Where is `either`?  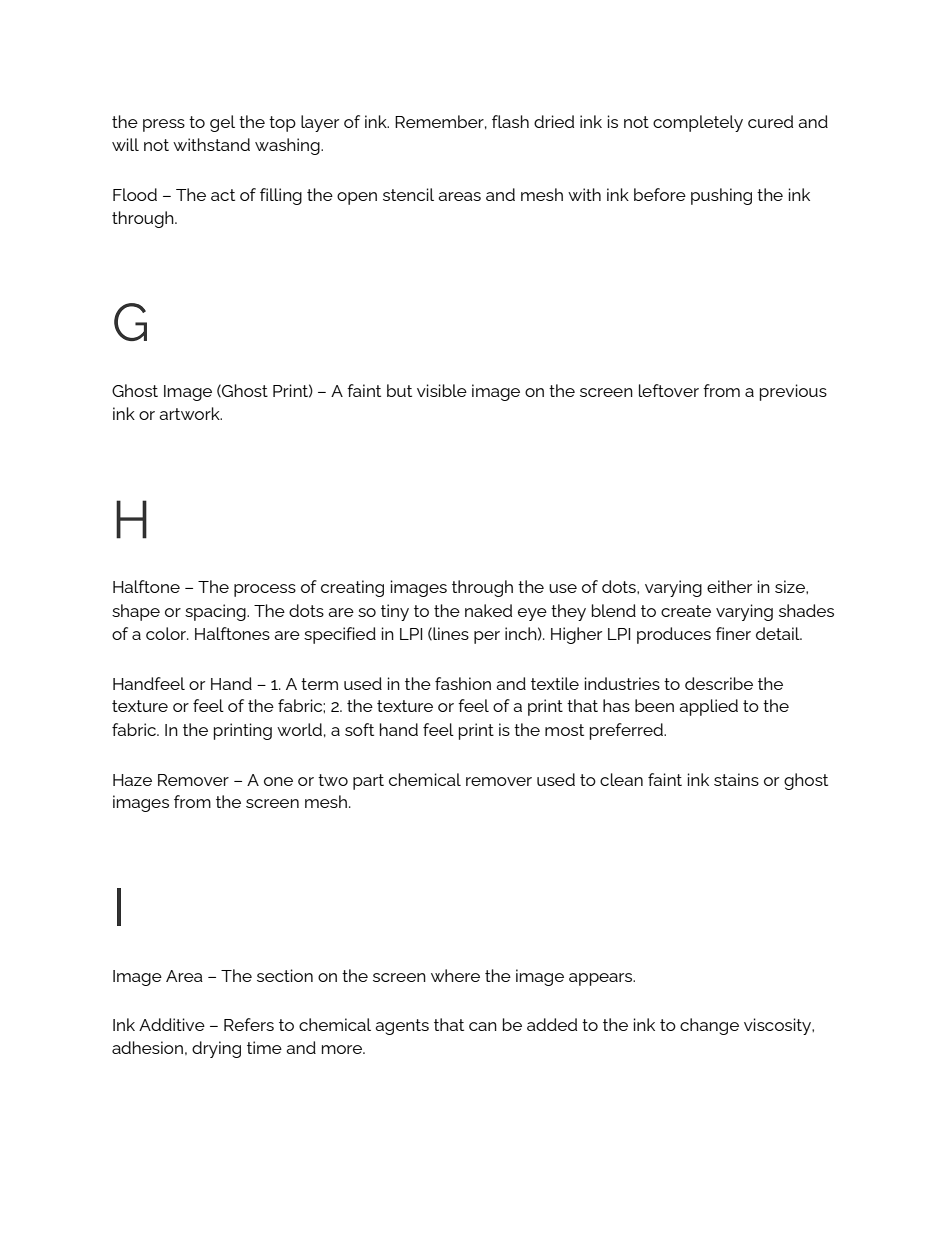 either is located at coordinates (729, 586).
